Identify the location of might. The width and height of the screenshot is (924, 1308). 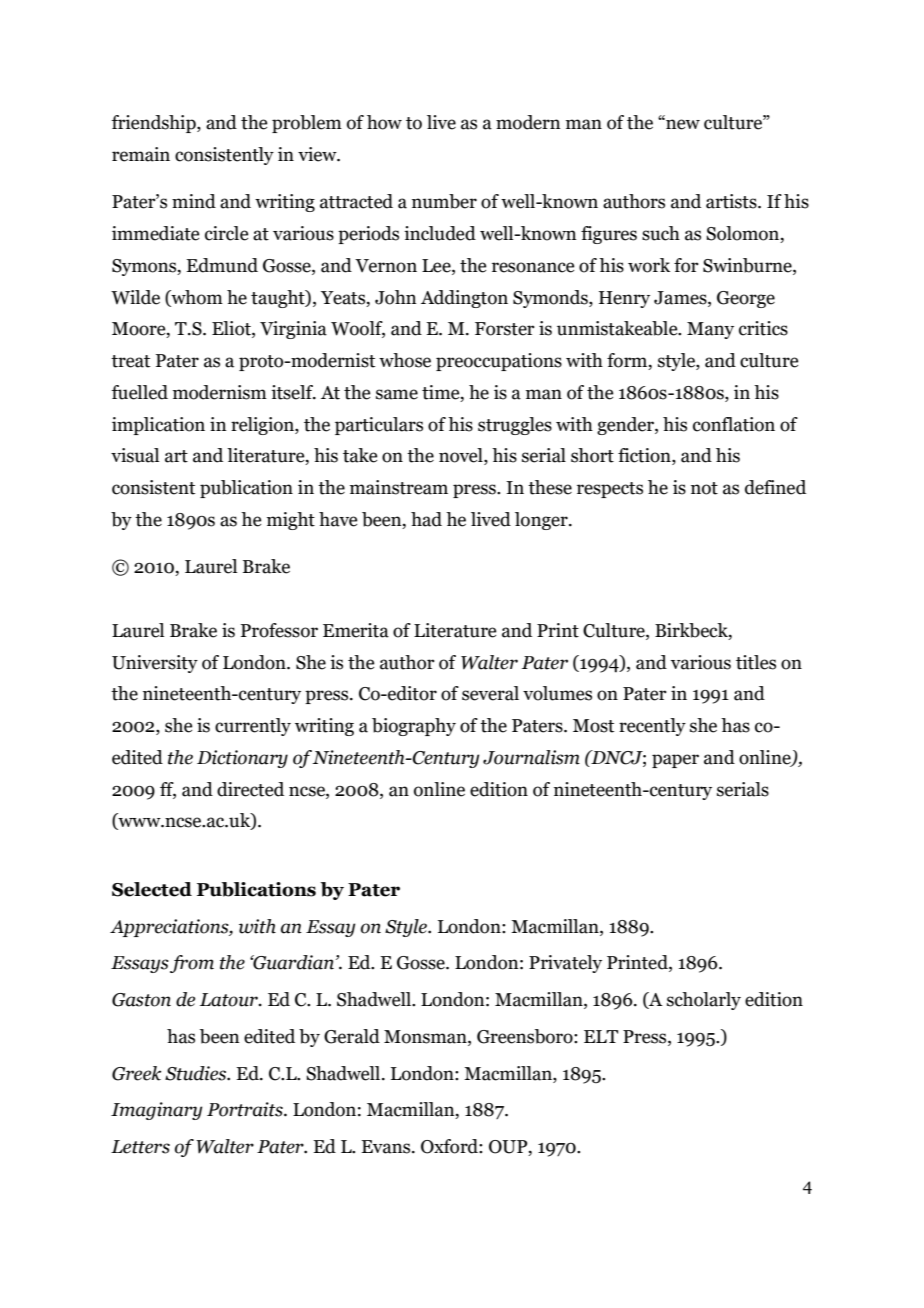
(291, 521).
